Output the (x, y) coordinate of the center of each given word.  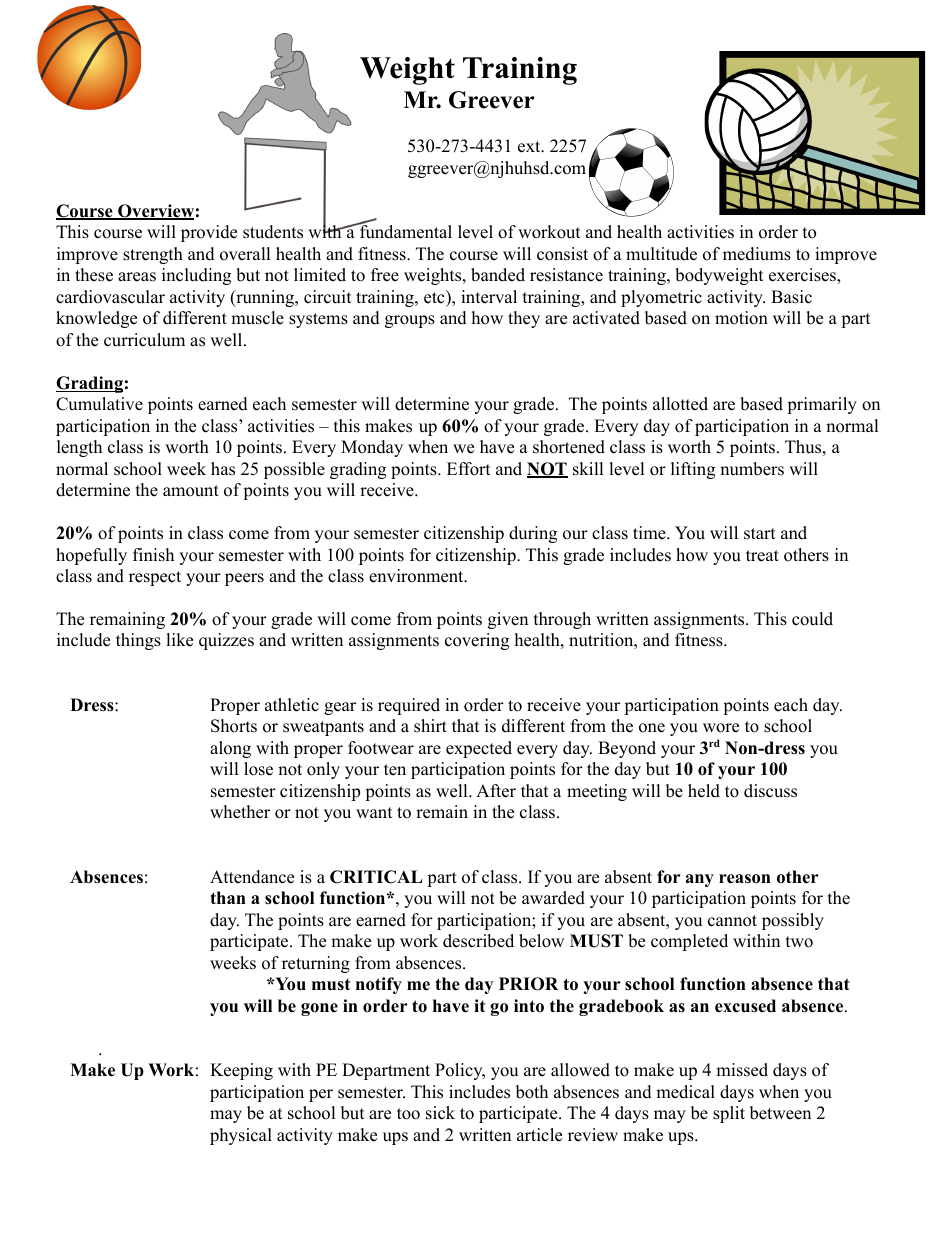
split (729, 1114)
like (179, 640)
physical (241, 1136)
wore (721, 728)
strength (153, 255)
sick (440, 1113)
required (409, 706)
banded (498, 275)
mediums (757, 254)
